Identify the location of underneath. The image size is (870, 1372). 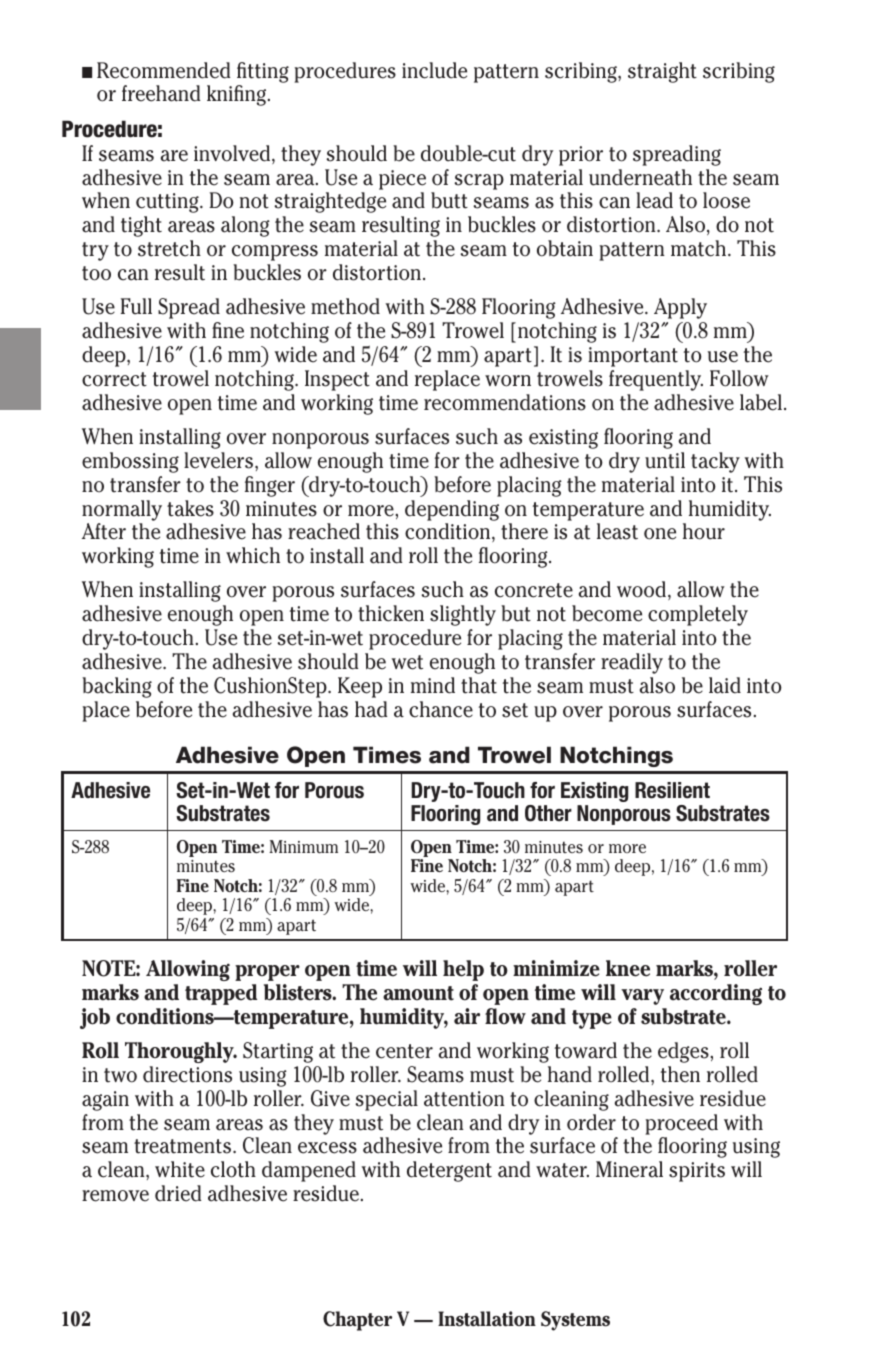
(640, 177).
